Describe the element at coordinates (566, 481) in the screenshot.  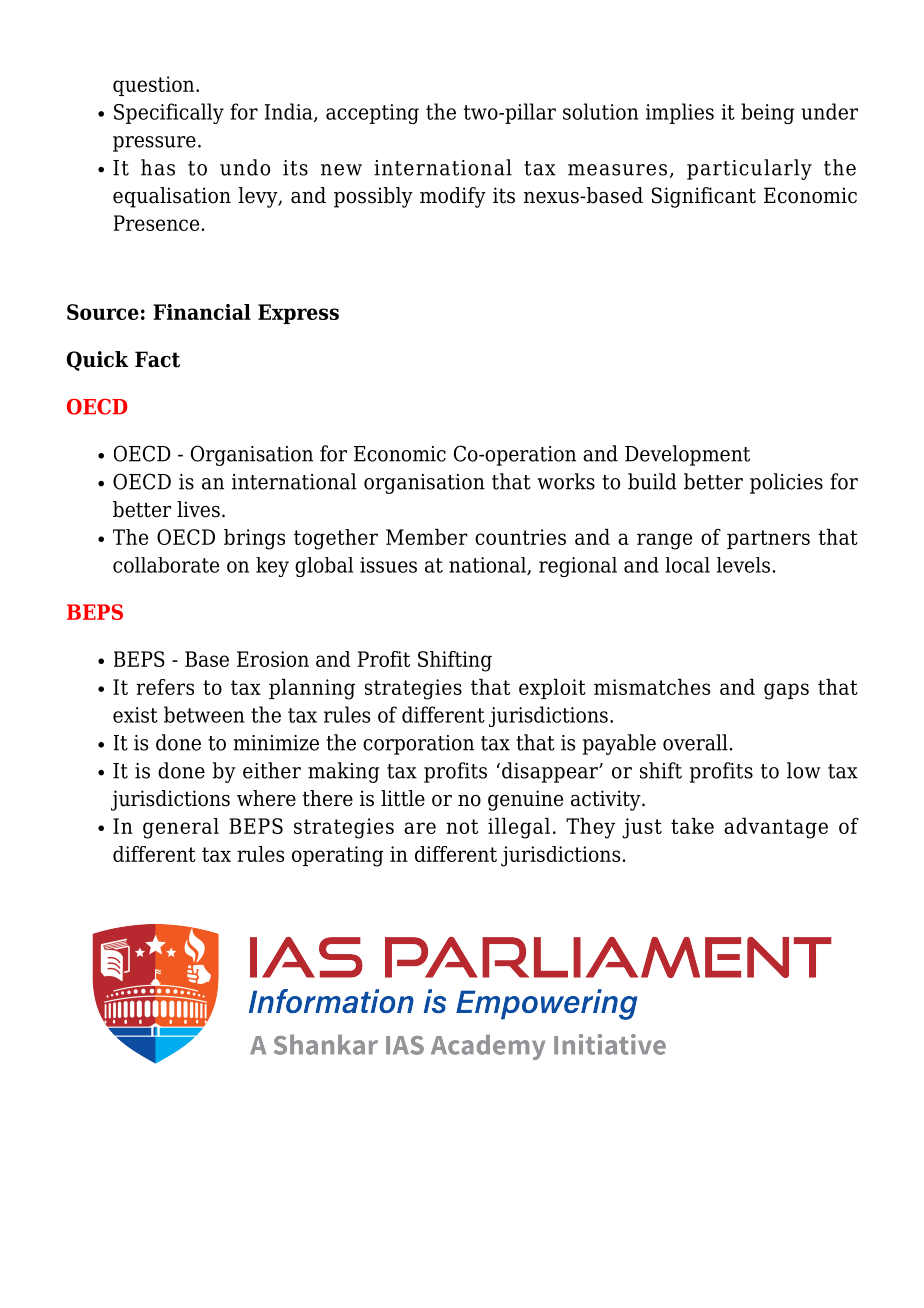
I see `works` at that location.
